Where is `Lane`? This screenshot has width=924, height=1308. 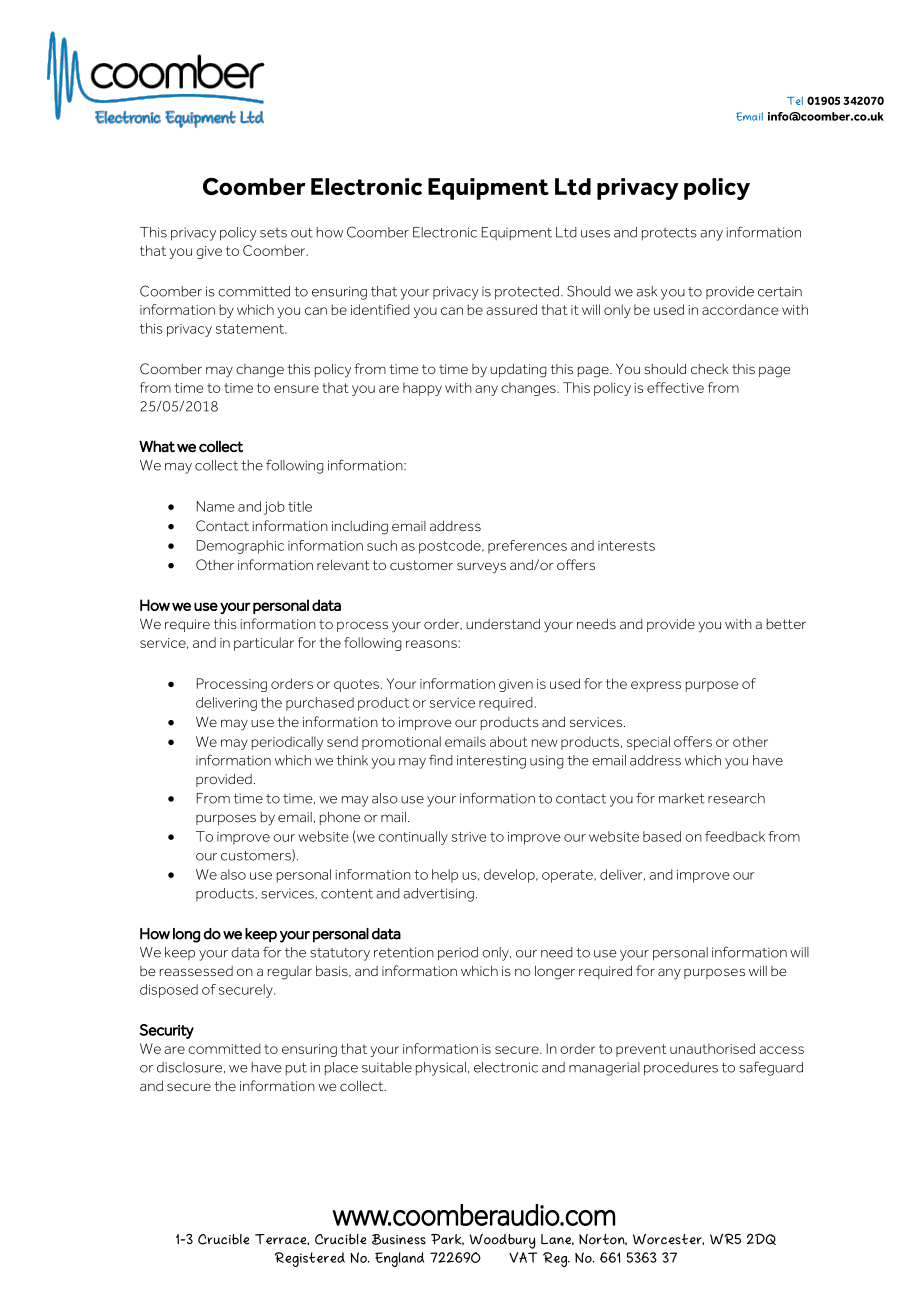 Lane is located at coordinates (557, 1239).
